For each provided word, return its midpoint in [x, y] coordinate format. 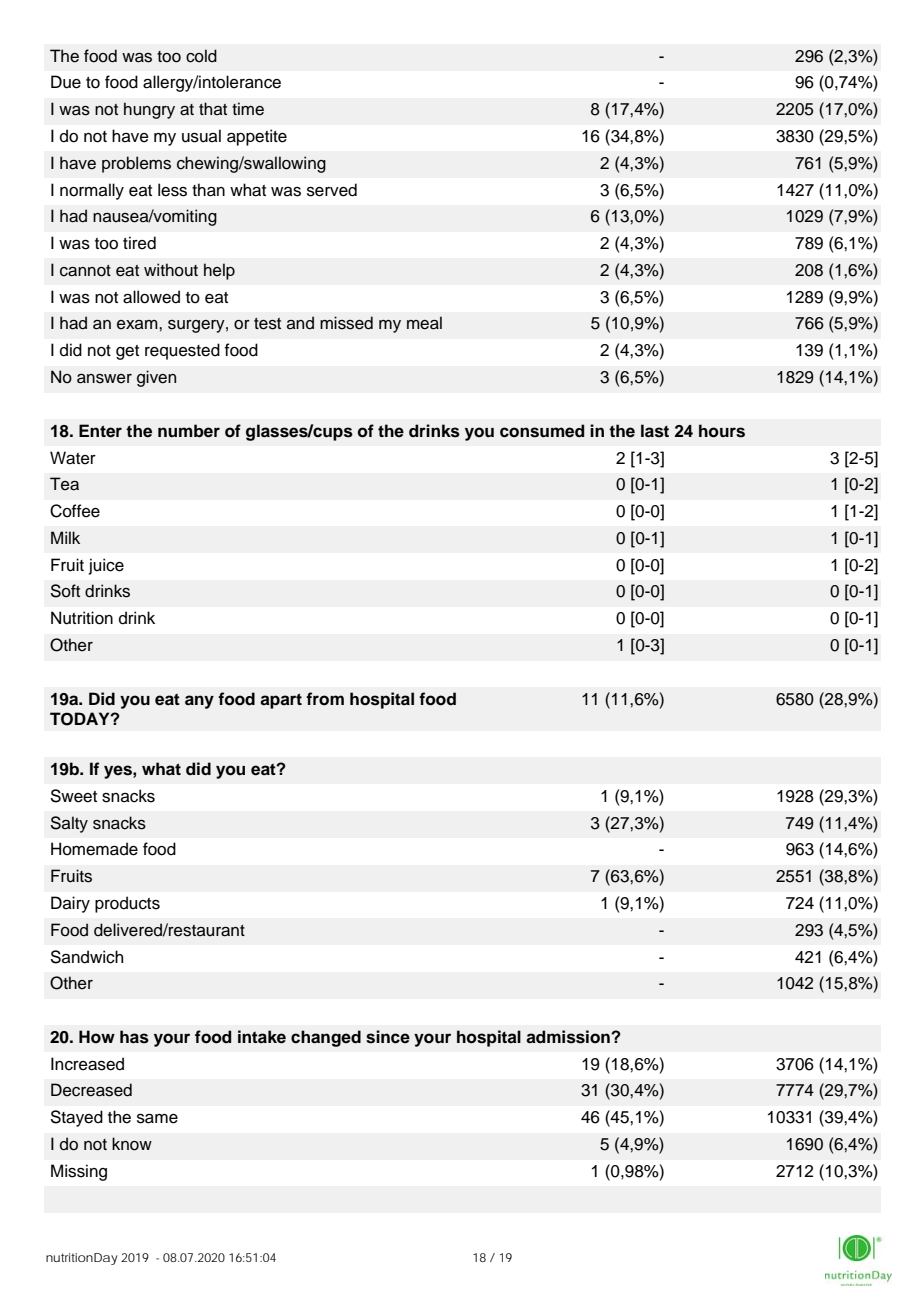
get [127, 352]
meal [424, 323]
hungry [149, 110]
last [655, 431]
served [332, 190]
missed [346, 323]
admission [569, 1037]
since [388, 1037]
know [132, 1144]
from [325, 699]
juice [106, 566]
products [127, 904]
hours [722, 431]
